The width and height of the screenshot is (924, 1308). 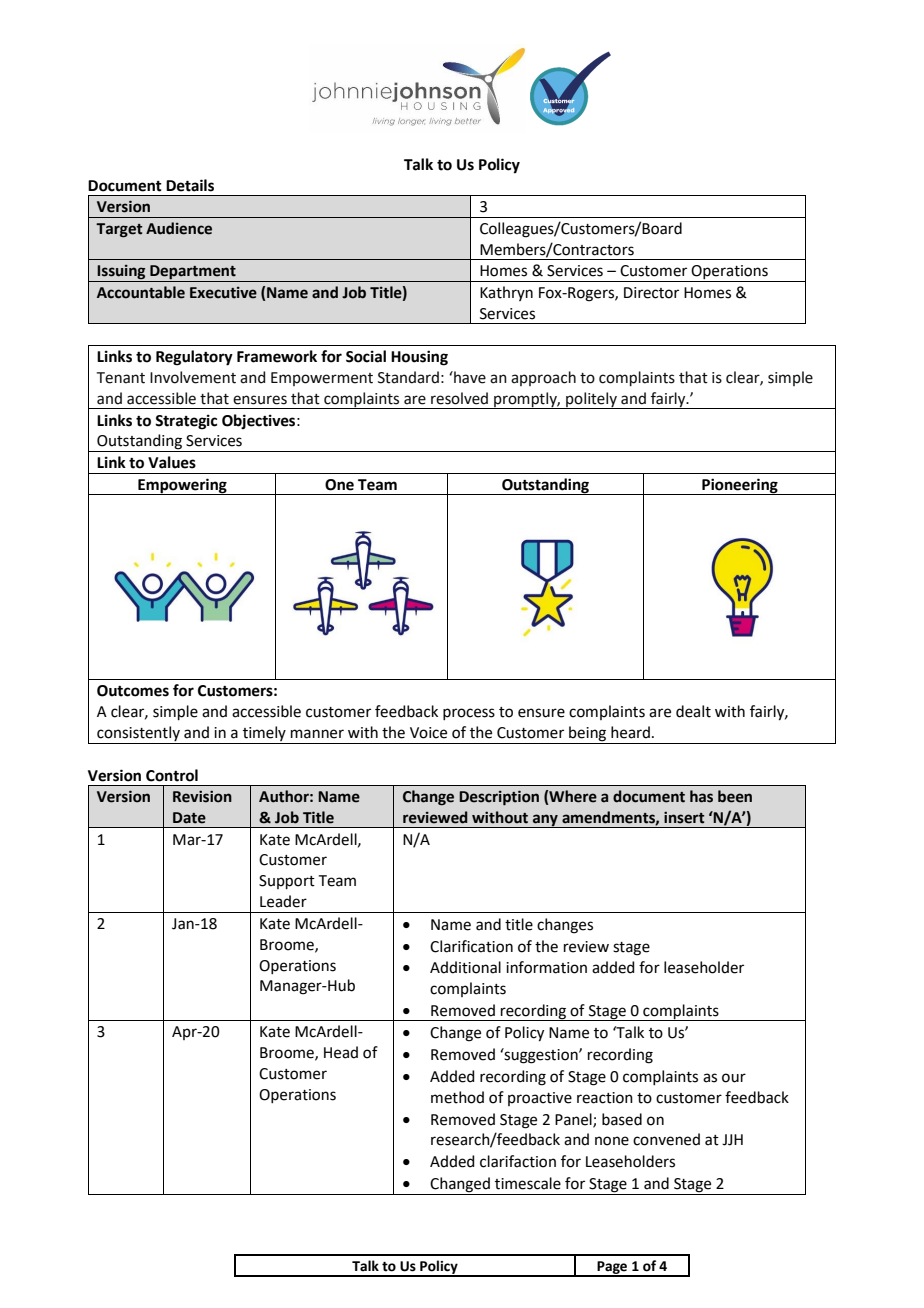 I want to click on dealt, so click(x=693, y=711).
